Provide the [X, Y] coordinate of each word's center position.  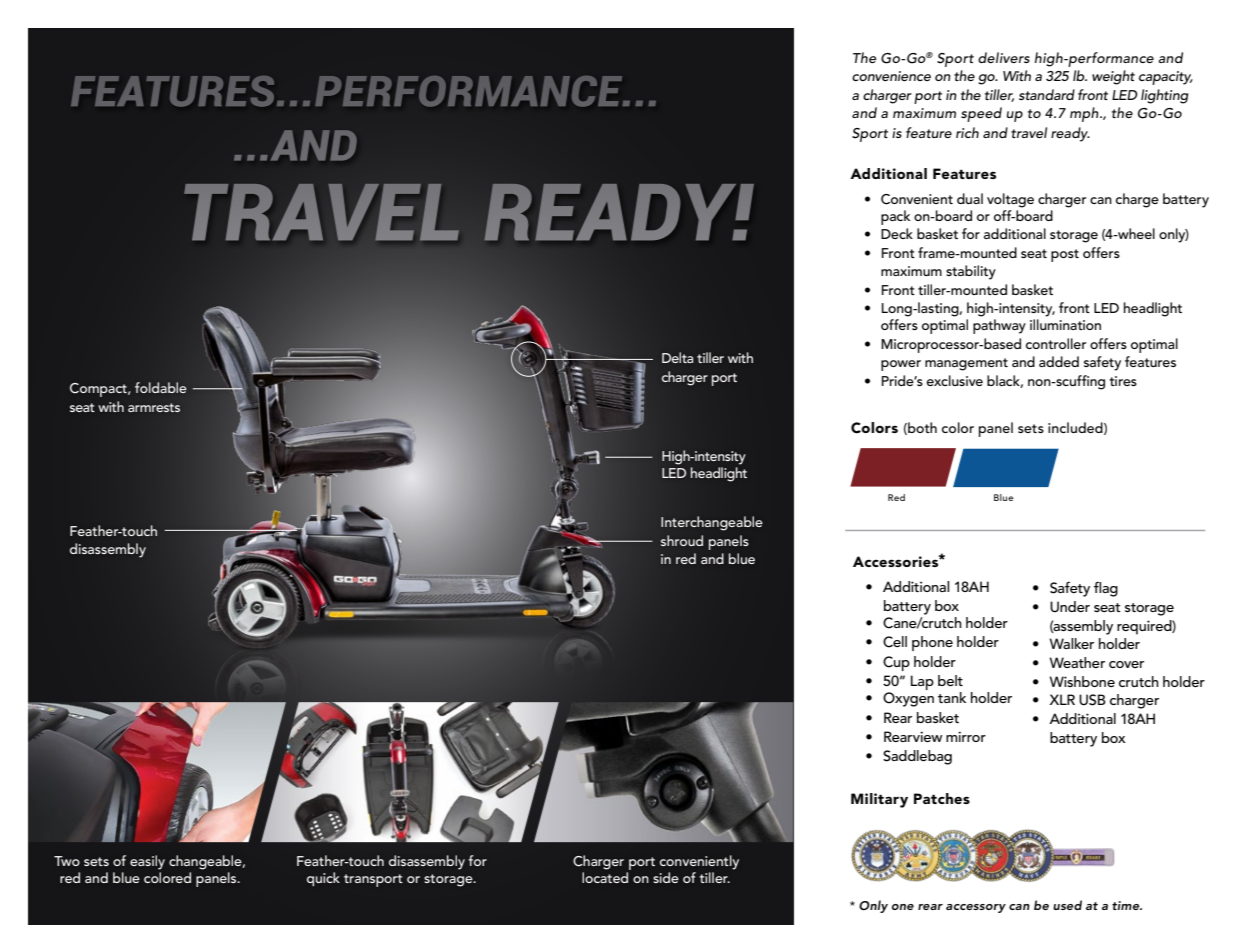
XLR [1062, 699]
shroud [682, 540]
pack [895, 217]
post [1065, 255]
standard [1047, 94]
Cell [895, 642]
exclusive [954, 380]
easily [147, 862]
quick [323, 879]
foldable [161, 387]
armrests [154, 407]
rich [967, 132]
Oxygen [908, 699]
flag [1106, 589]
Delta [677, 357]
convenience [891, 76]
